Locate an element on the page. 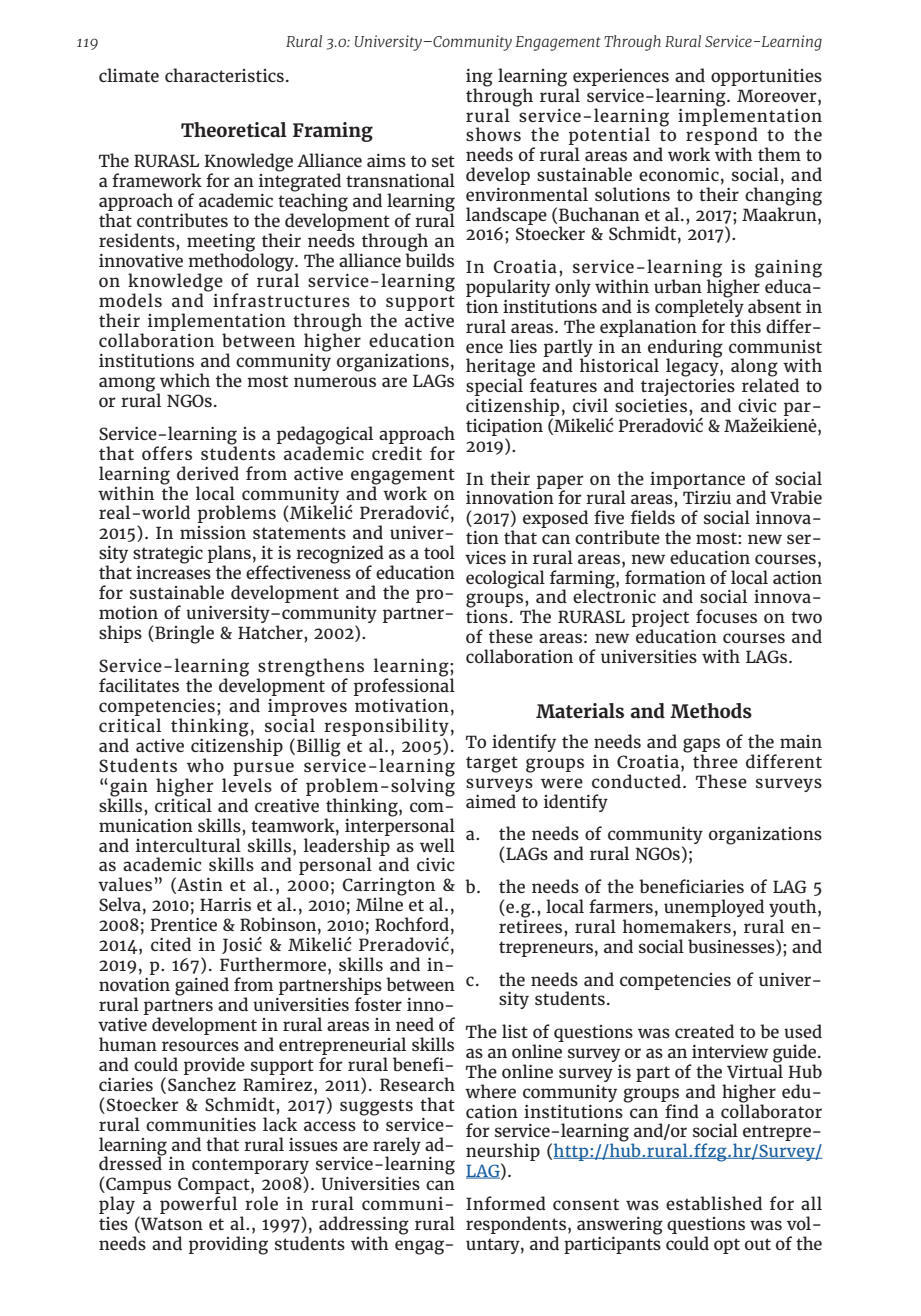 This document has height=1316, width=921. Theoretical is located at coordinates (234, 129).
